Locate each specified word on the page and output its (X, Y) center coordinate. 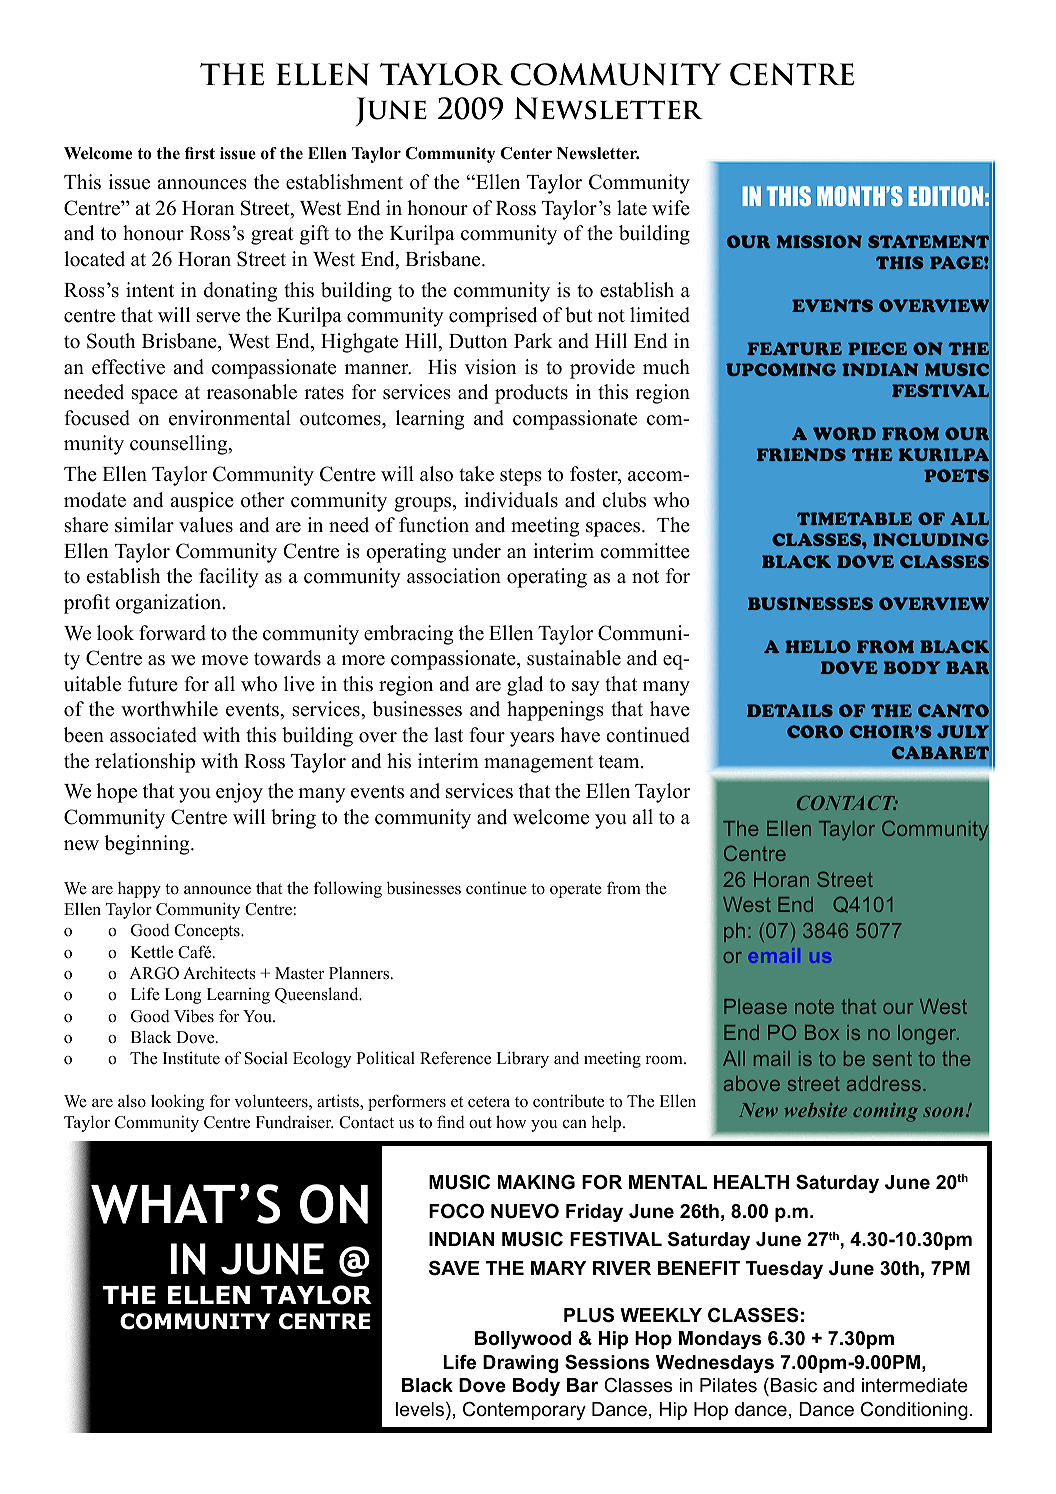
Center (526, 153)
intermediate (915, 1385)
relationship (145, 763)
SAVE (454, 1268)
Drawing (520, 1364)
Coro (815, 731)
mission (819, 241)
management (538, 764)
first (200, 153)
